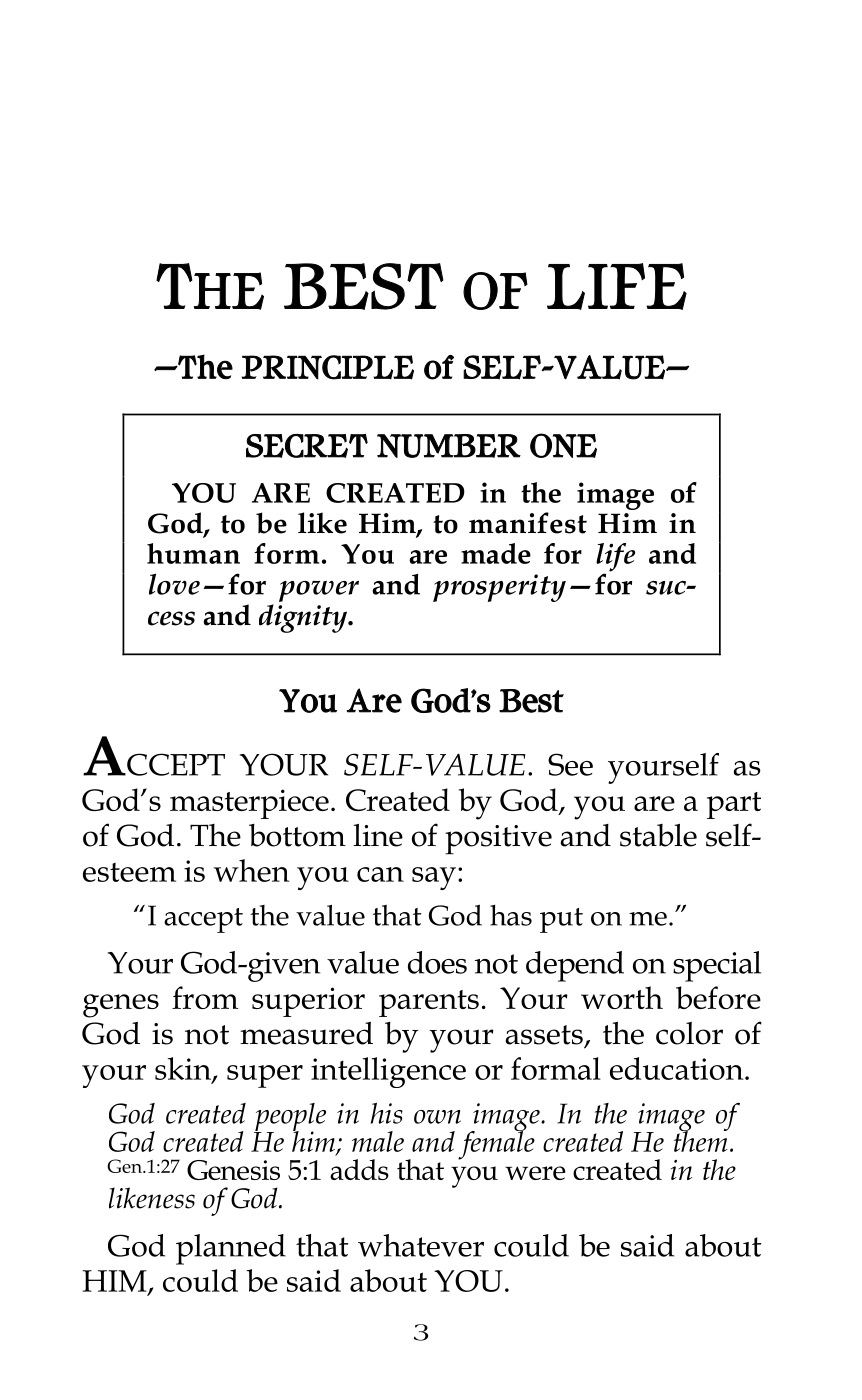 The width and height of the page is (862, 1400). I want to click on from, so click(205, 997).
